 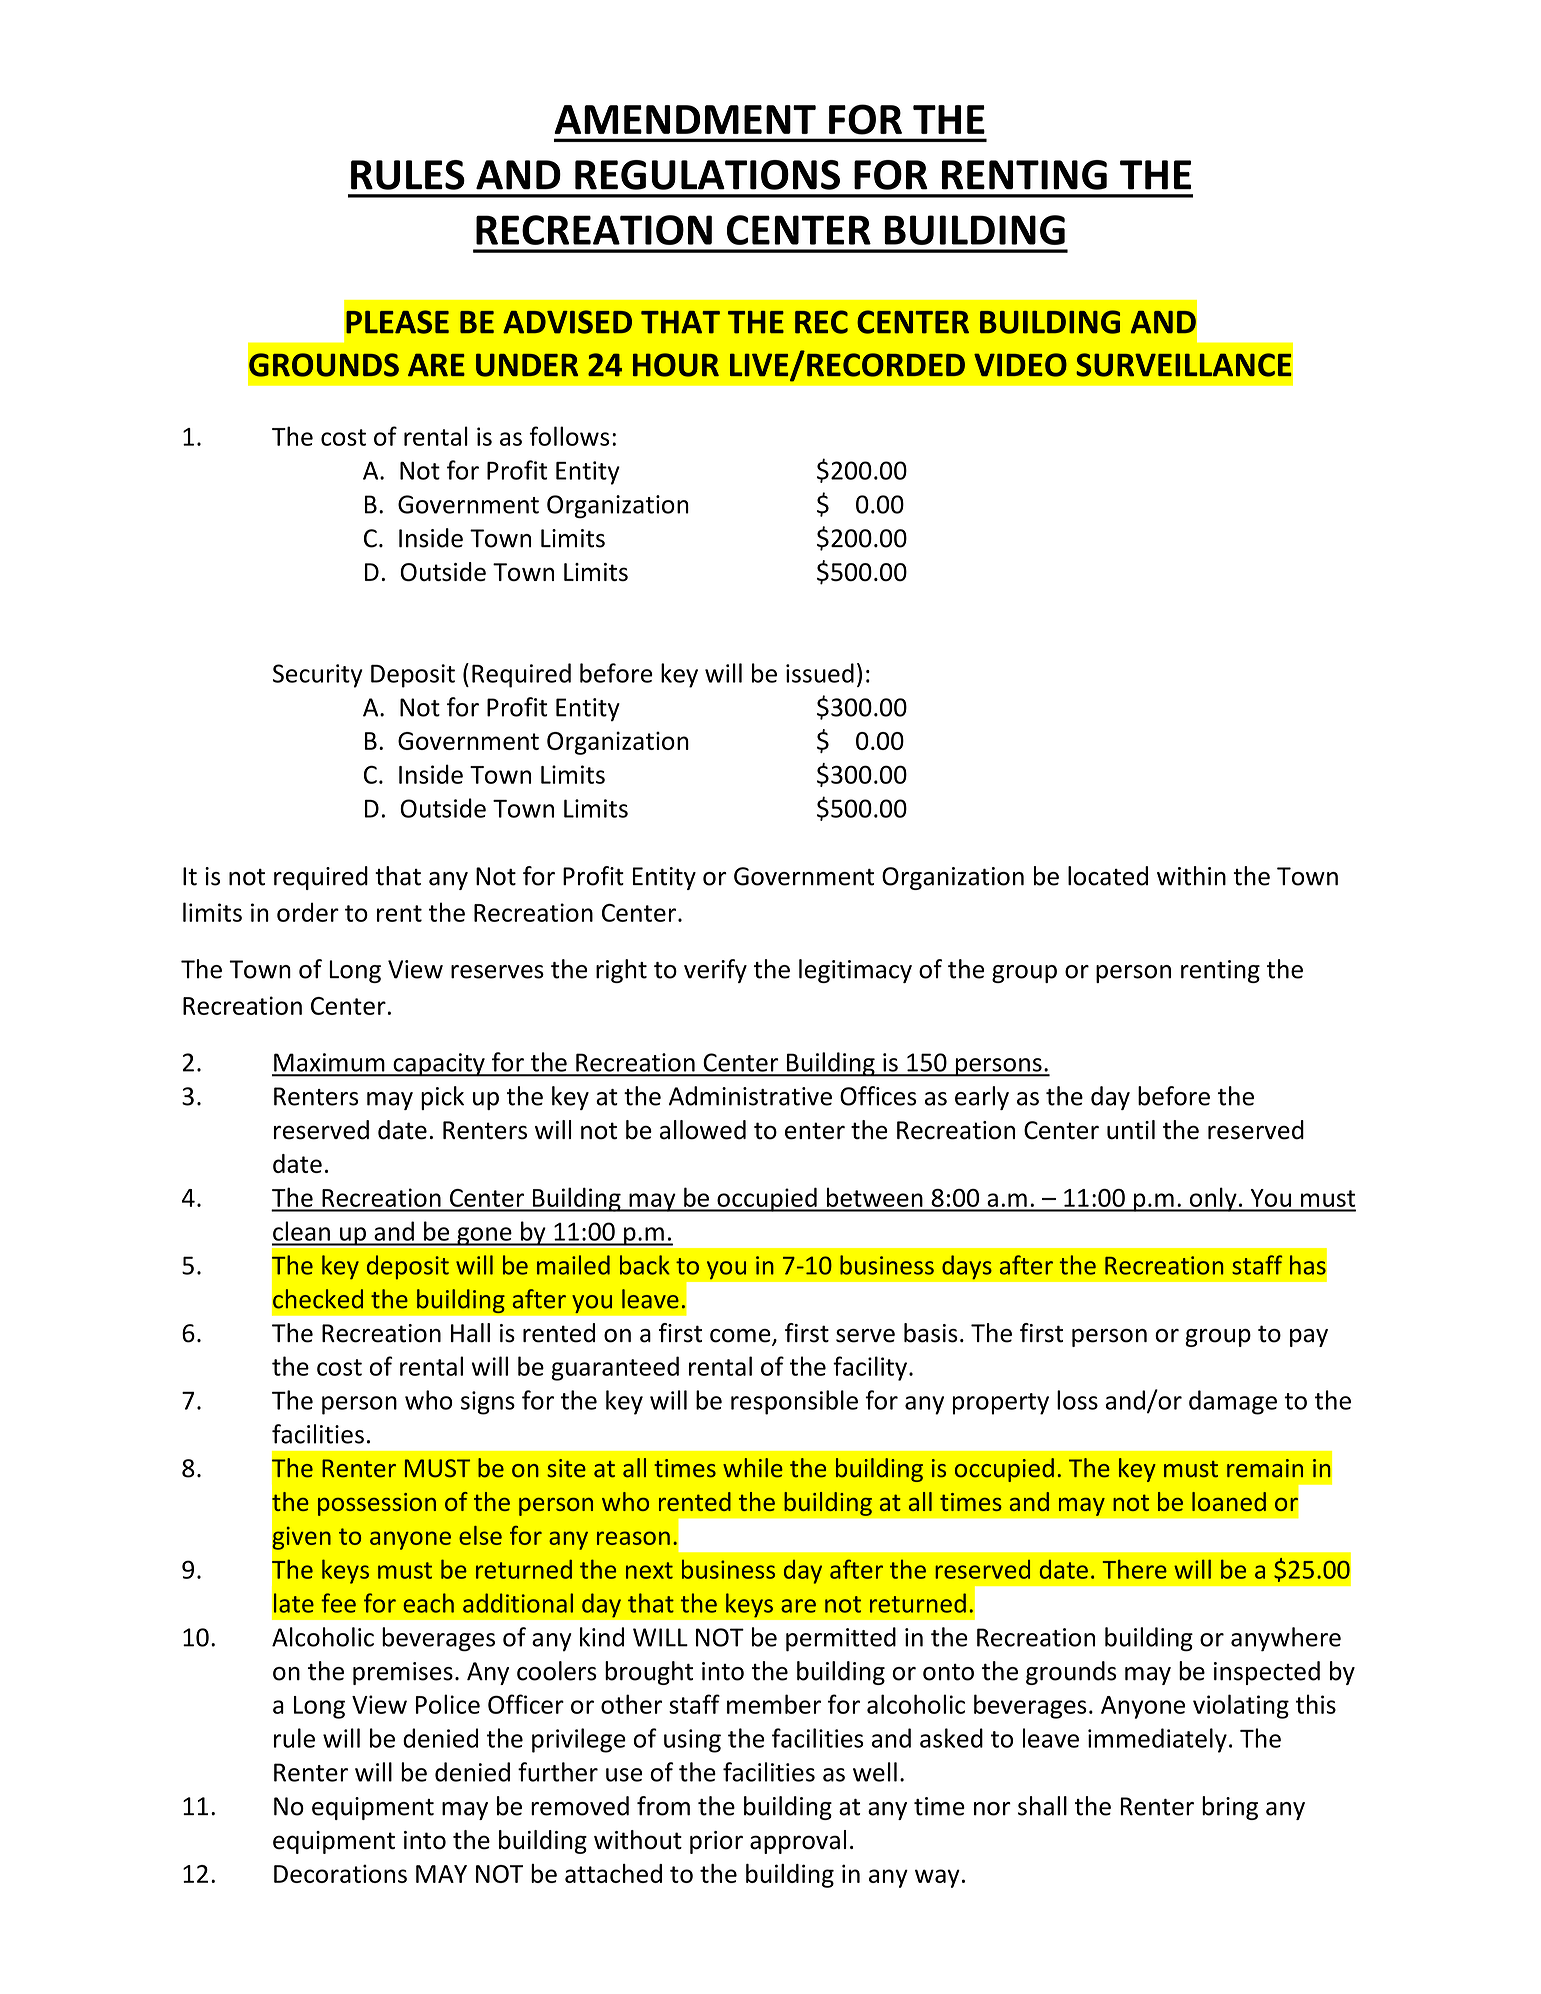 What do you see at coordinates (484, 1236) in the screenshot?
I see `gone` at bounding box center [484, 1236].
